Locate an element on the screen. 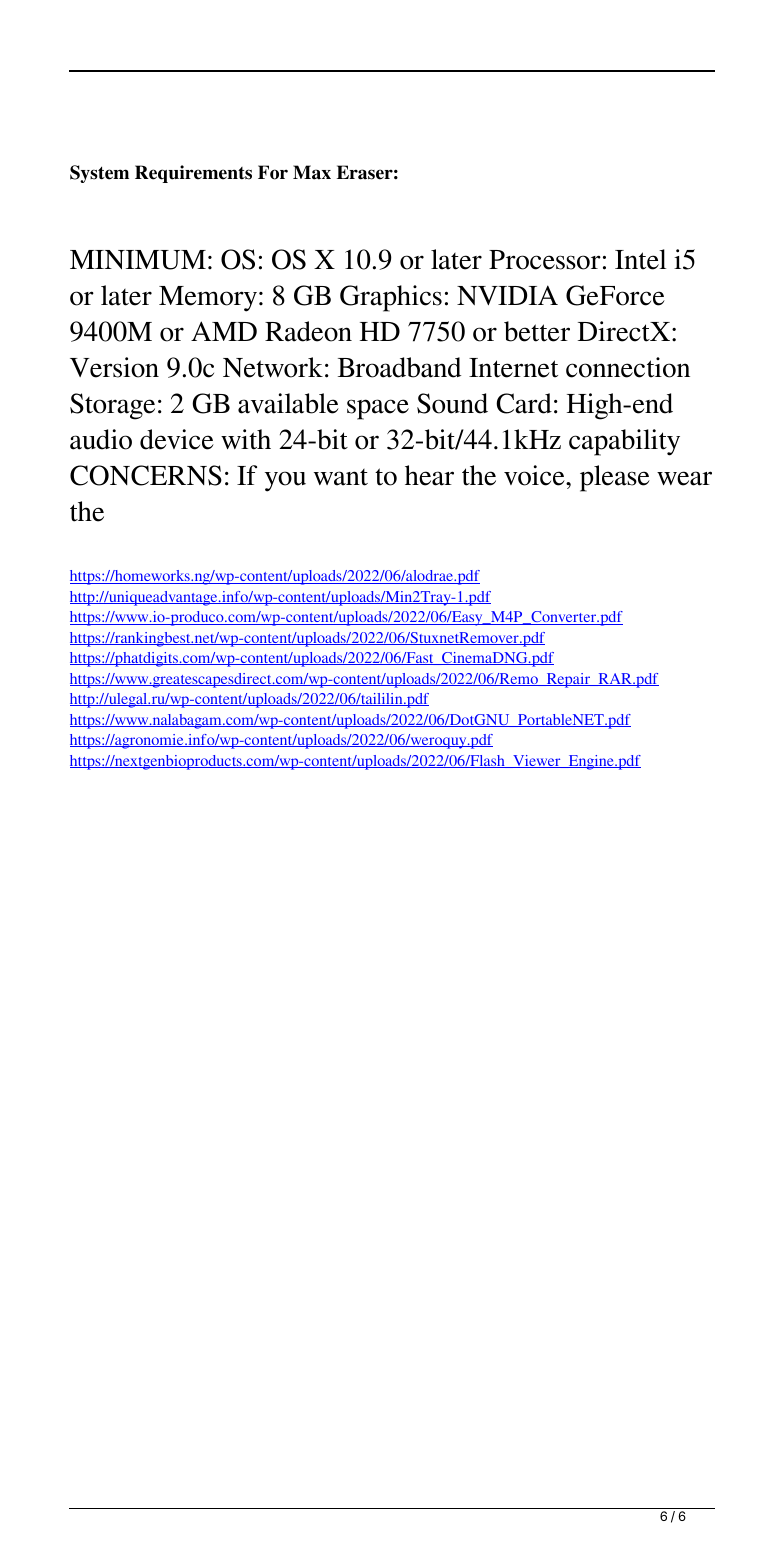 Image resolution: width=784 pixels, height=1555 pixels. Intel is located at coordinates (640, 259).
